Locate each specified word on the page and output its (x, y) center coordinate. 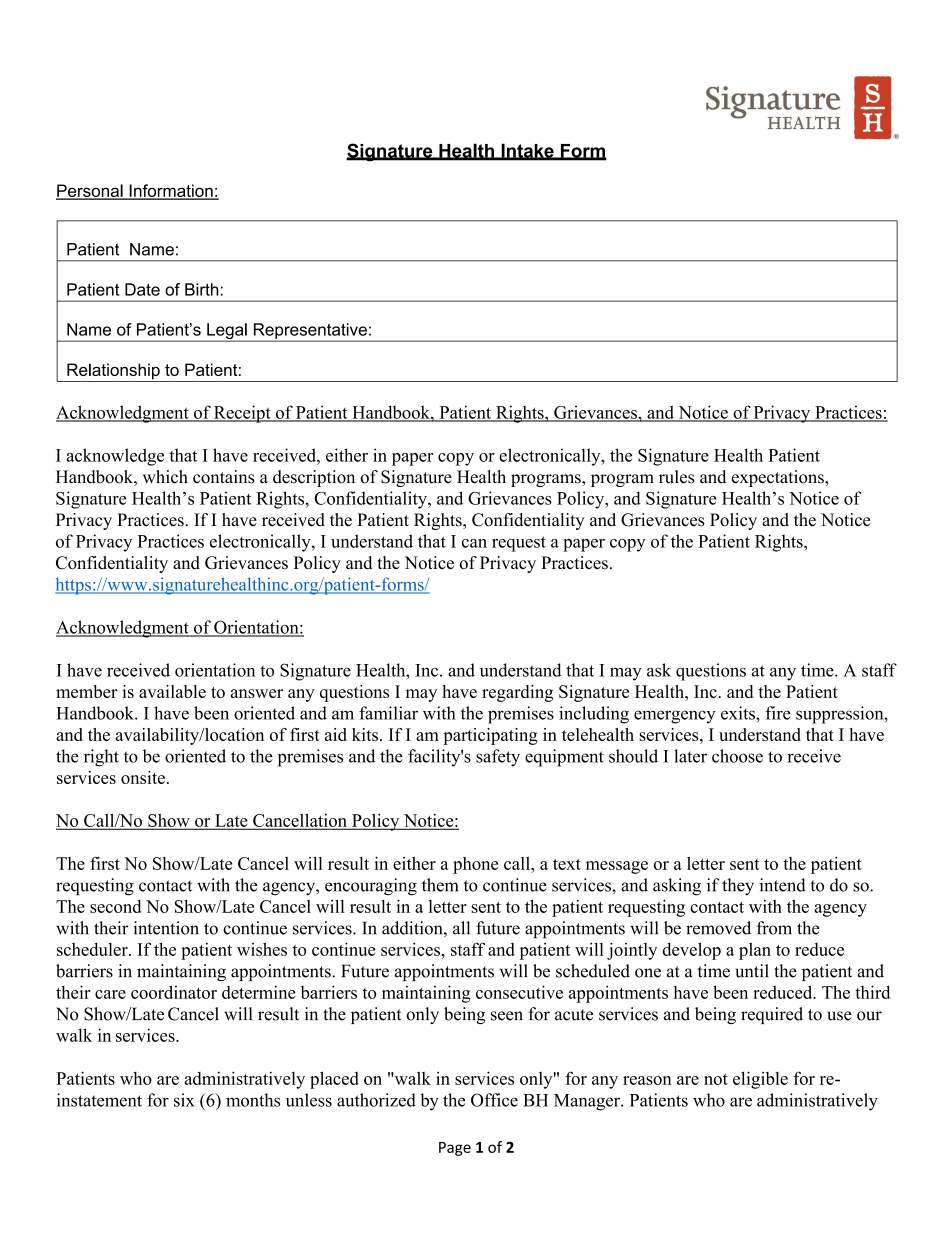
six (184, 1100)
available (172, 691)
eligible (760, 1080)
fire (778, 713)
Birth (201, 289)
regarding (517, 693)
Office (494, 1100)
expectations (779, 478)
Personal (90, 191)
